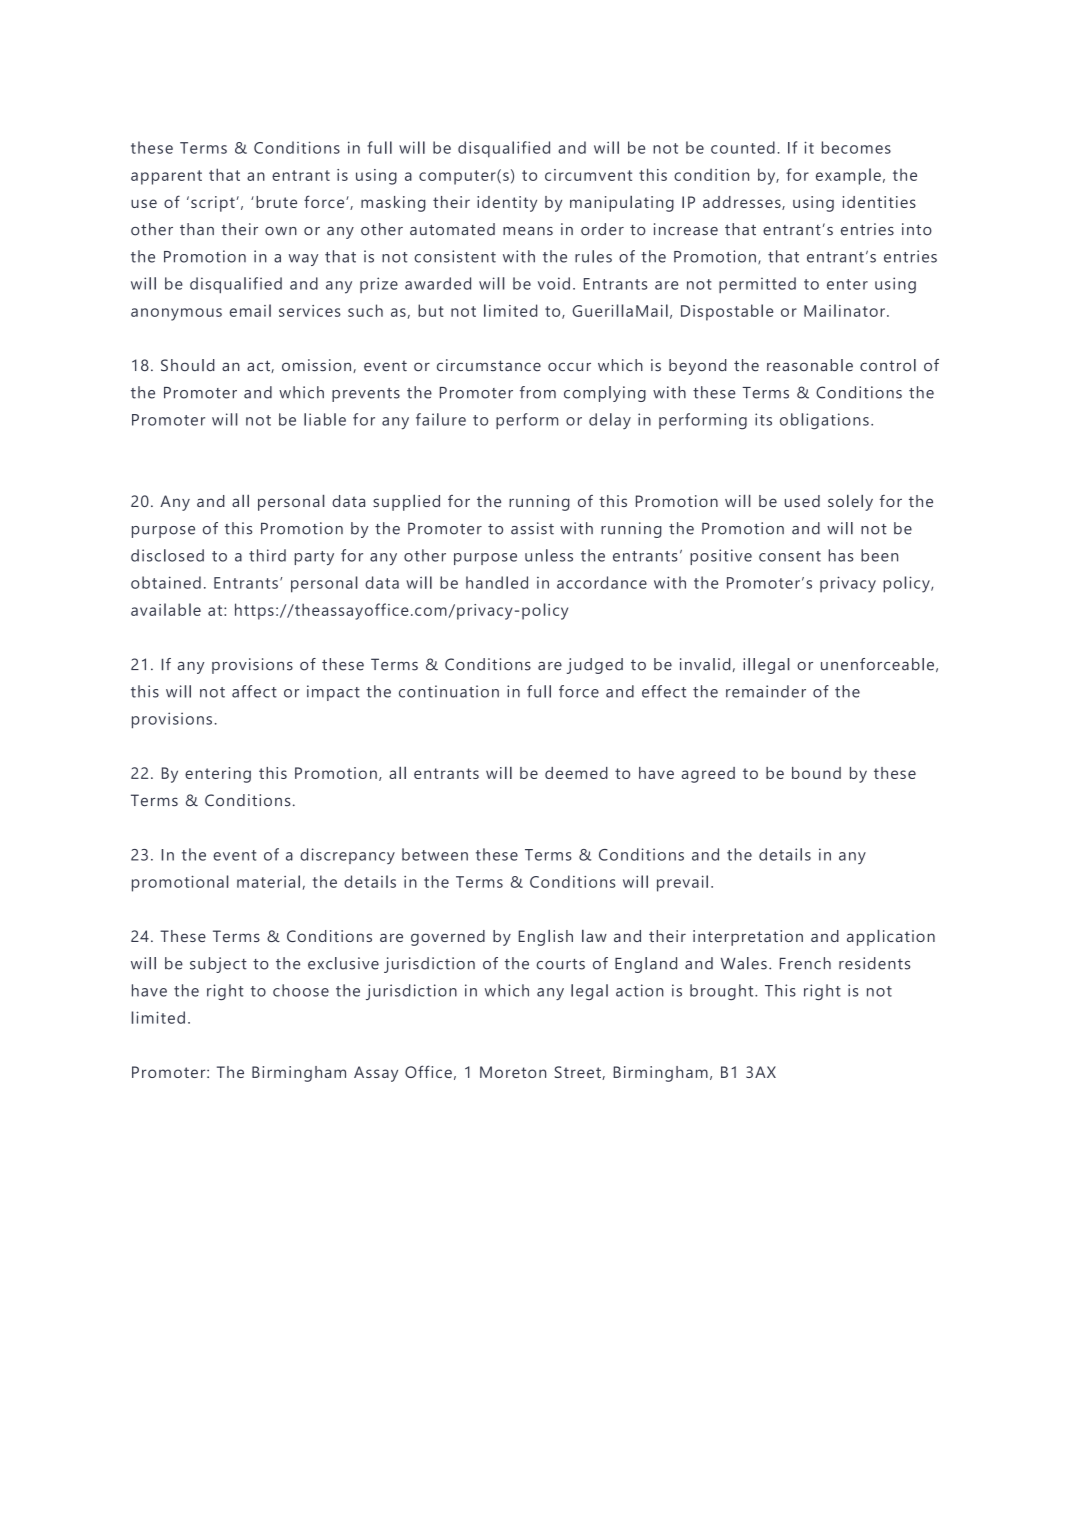  What do you see at coordinates (301, 990) in the screenshot?
I see `choose` at bounding box center [301, 990].
